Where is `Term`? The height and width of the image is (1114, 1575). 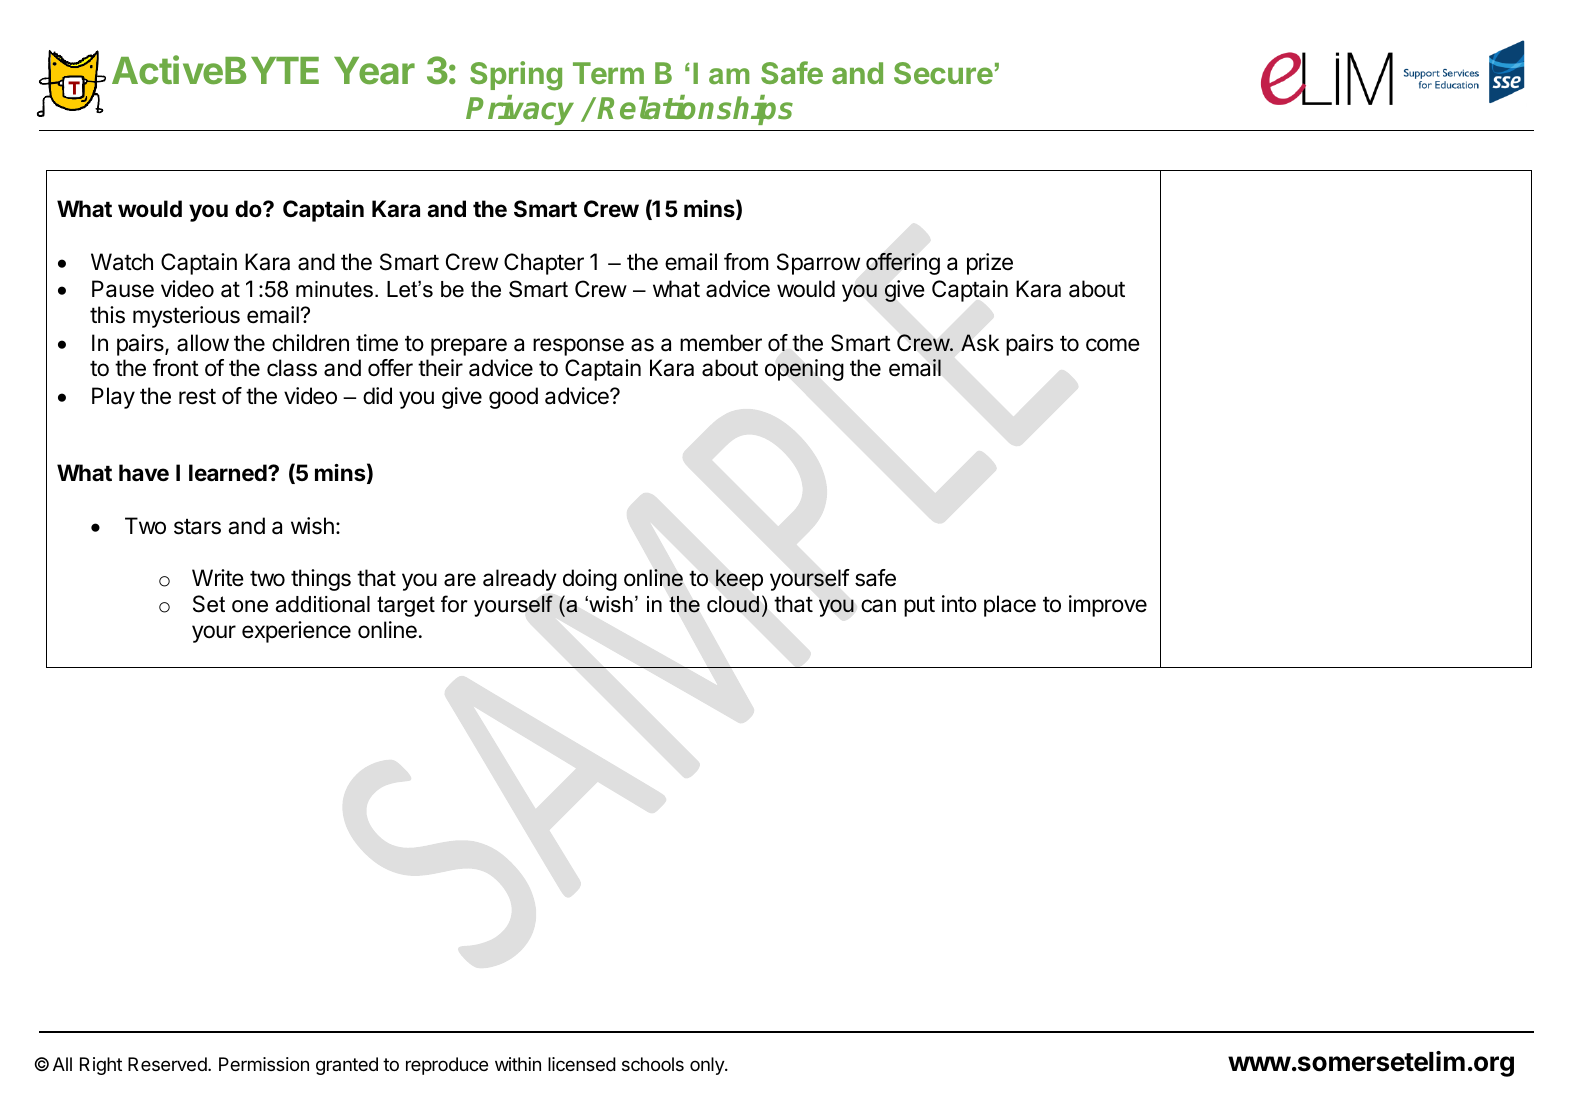 Term is located at coordinates (608, 73).
